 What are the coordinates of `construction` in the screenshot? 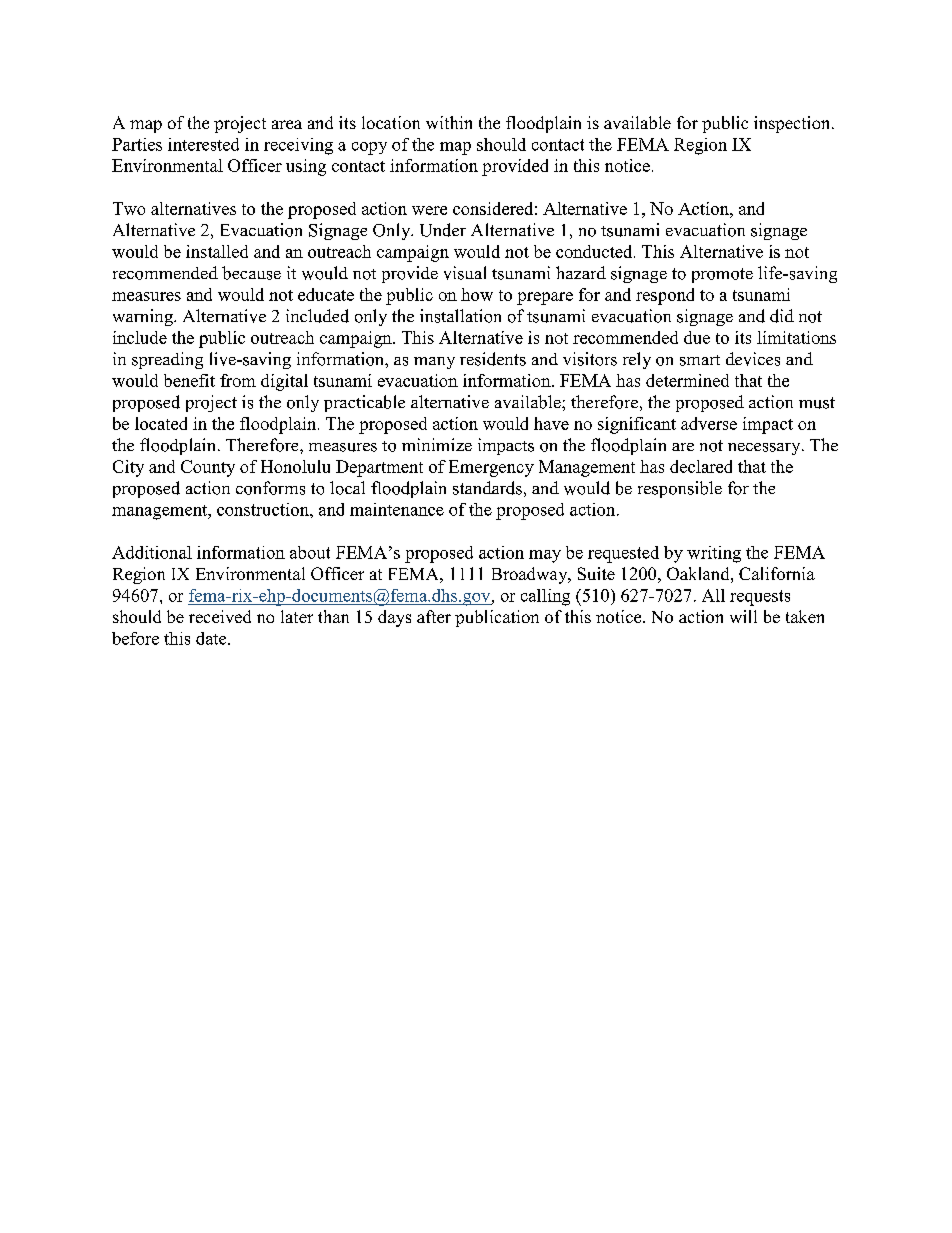 It's located at (264, 509).
